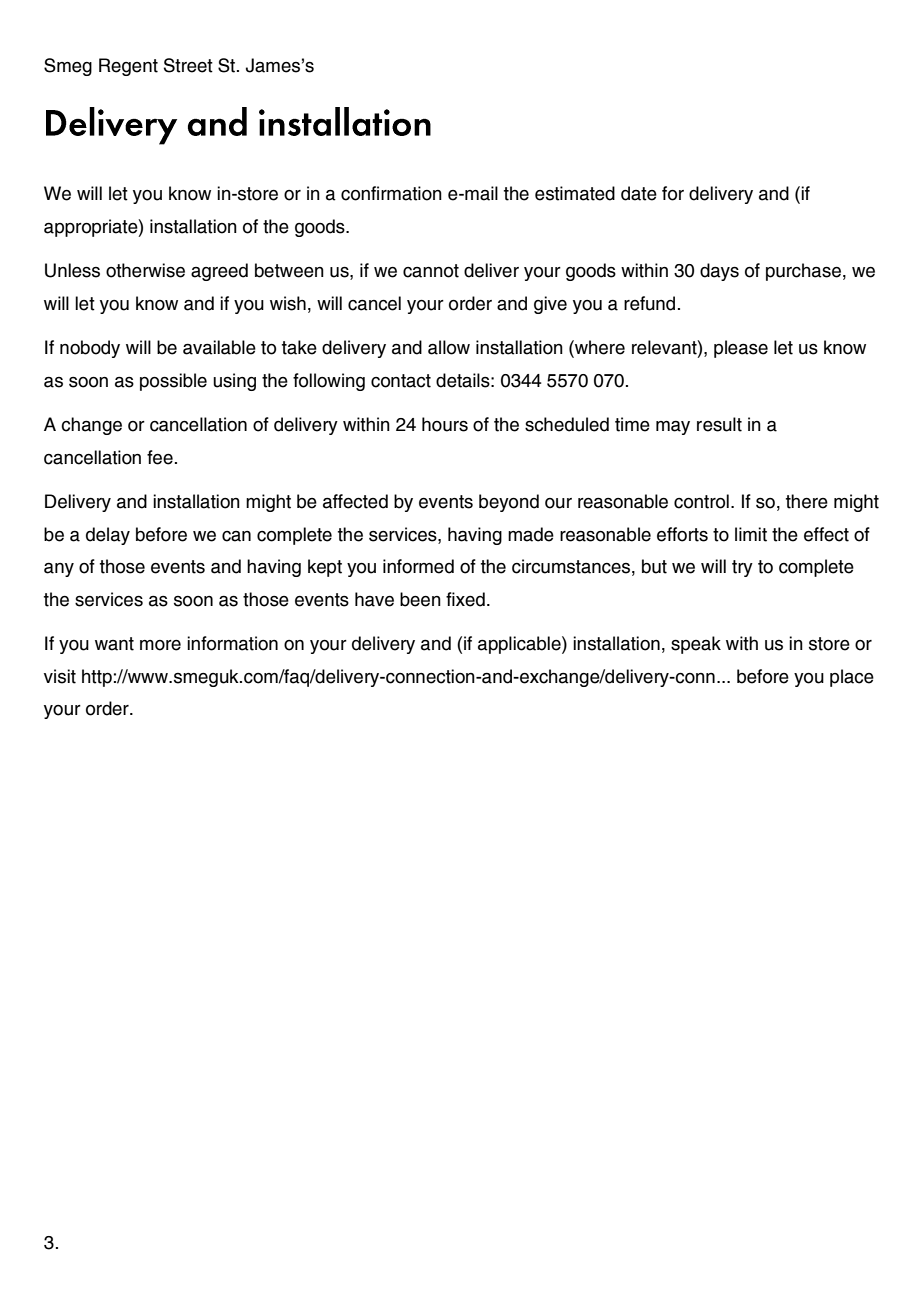  Describe the element at coordinates (696, 645) in the screenshot. I see `speak` at that location.
